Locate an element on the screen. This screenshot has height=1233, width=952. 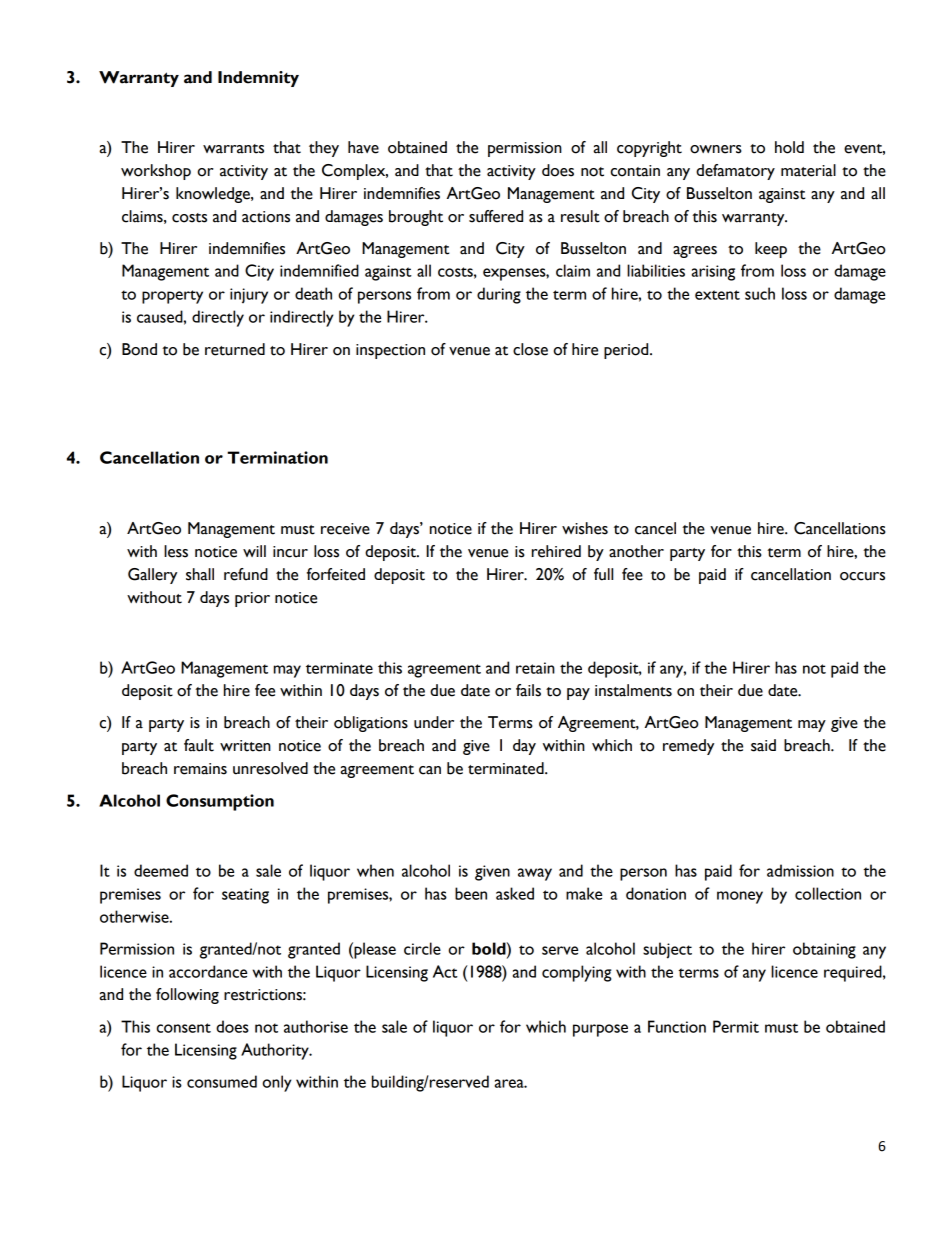
close is located at coordinates (530, 349).
